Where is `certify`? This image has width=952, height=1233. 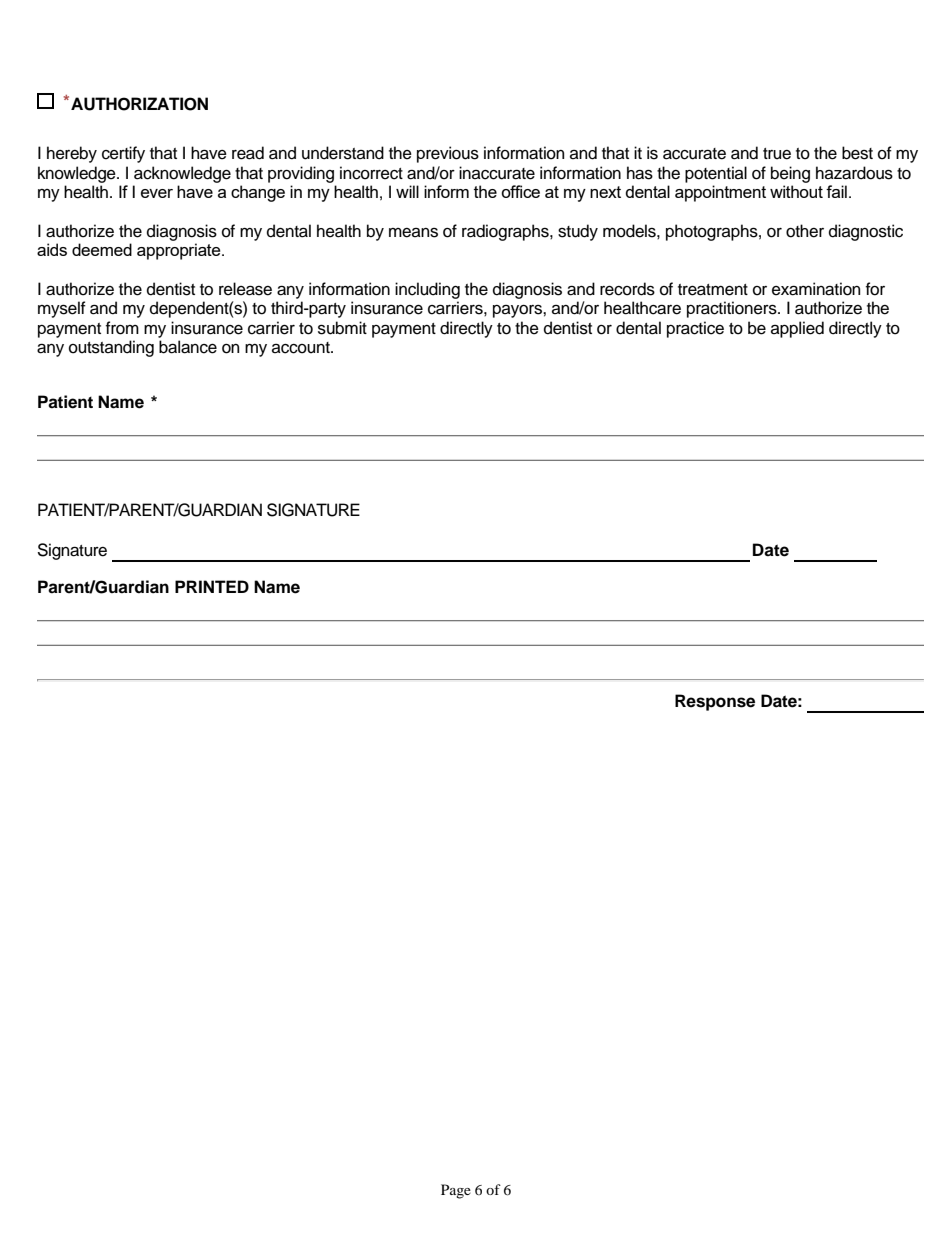 certify is located at coordinates (123, 154).
